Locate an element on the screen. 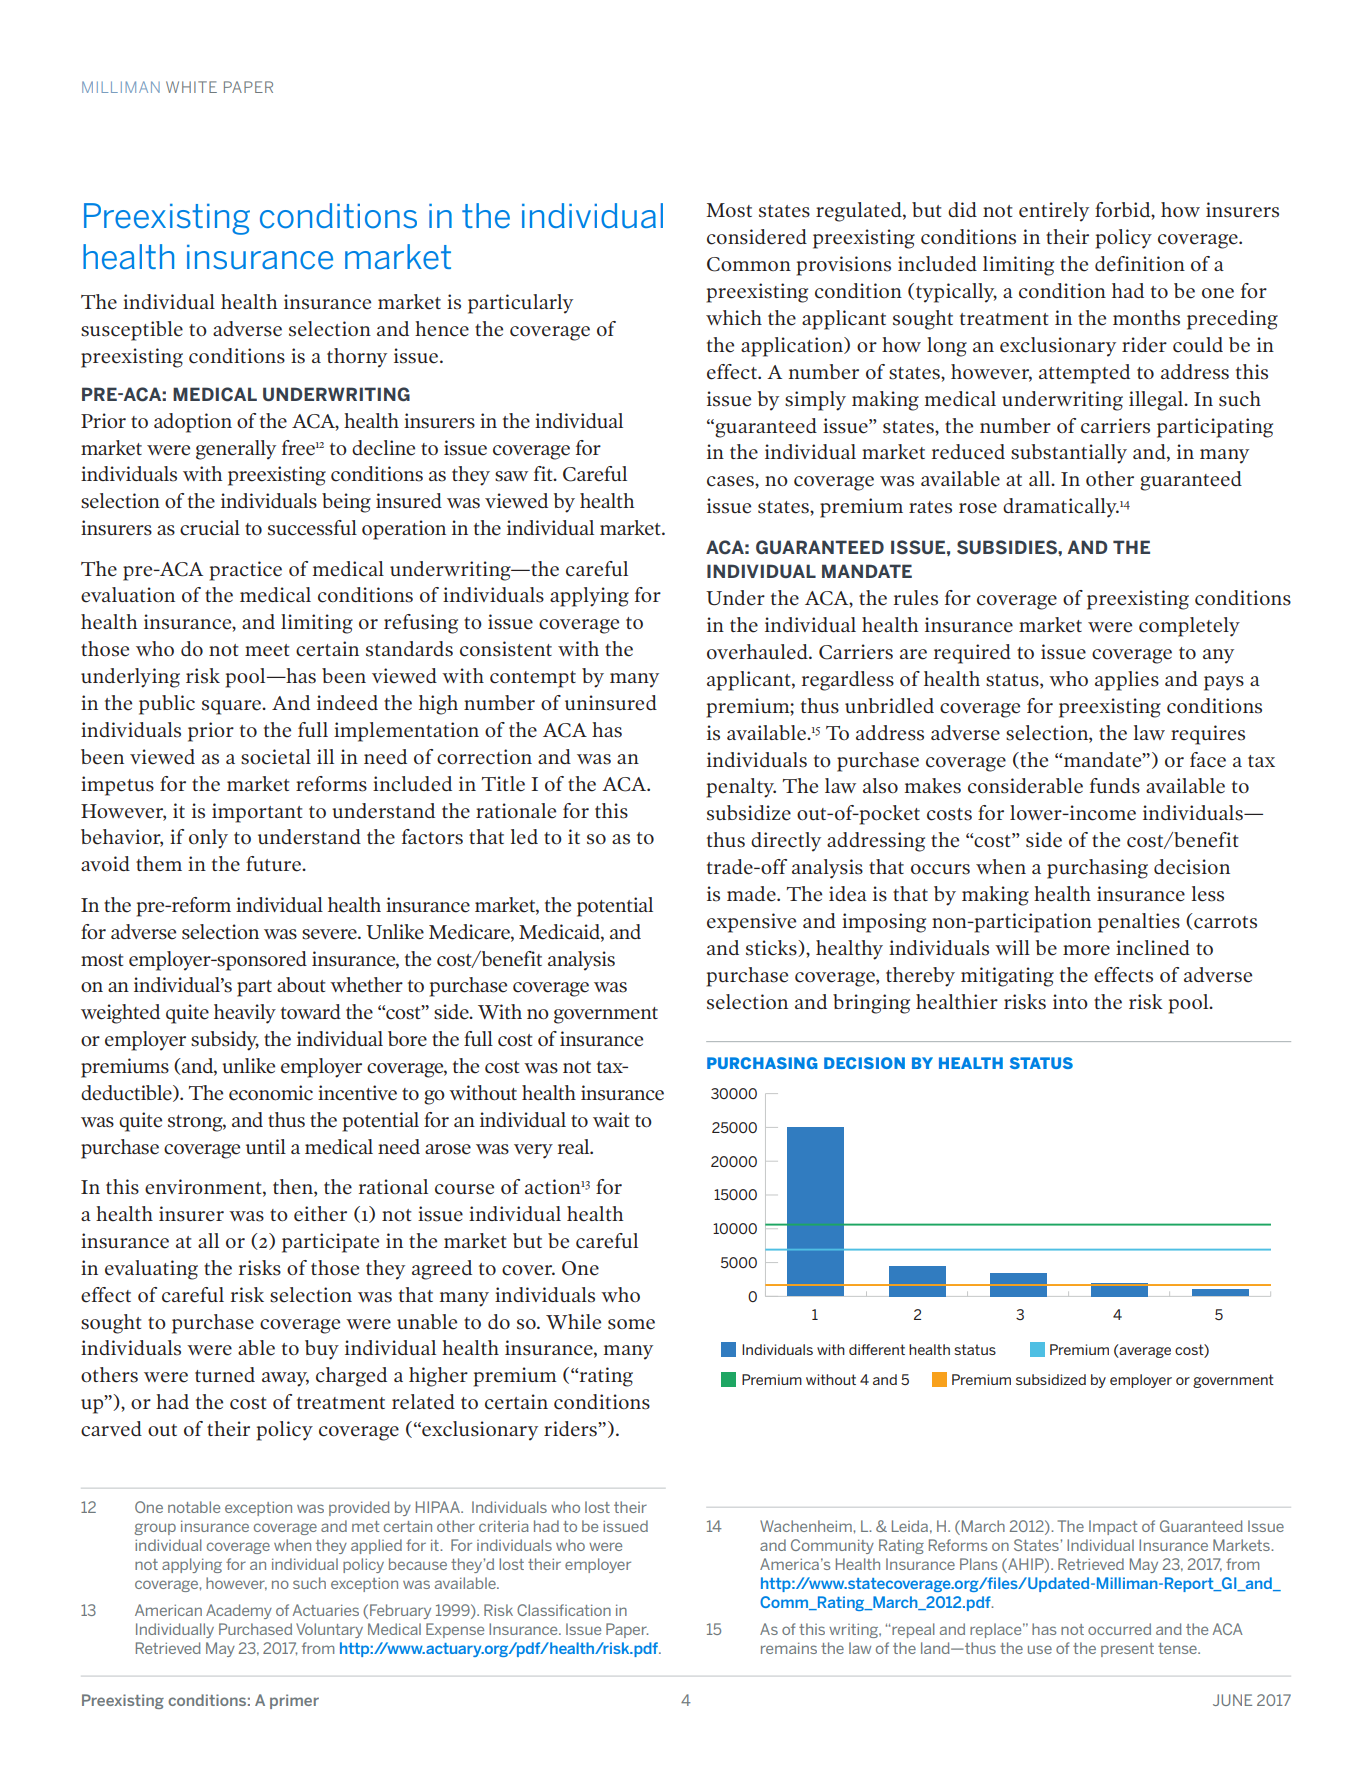 This screenshot has width=1372, height=1775. entirely is located at coordinates (1054, 212).
